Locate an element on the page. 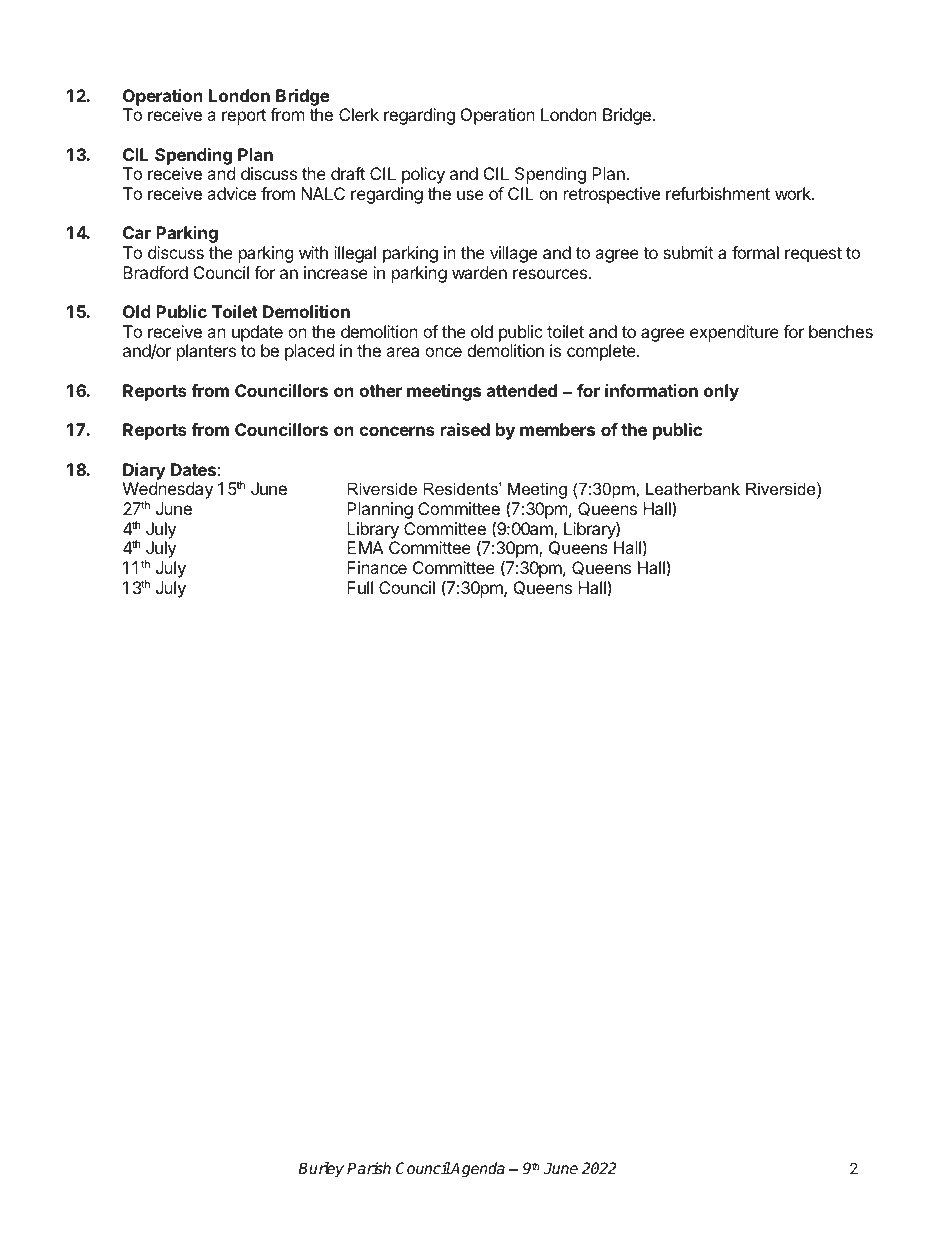 The width and height of the page is (952, 1233). members is located at coordinates (557, 429).
